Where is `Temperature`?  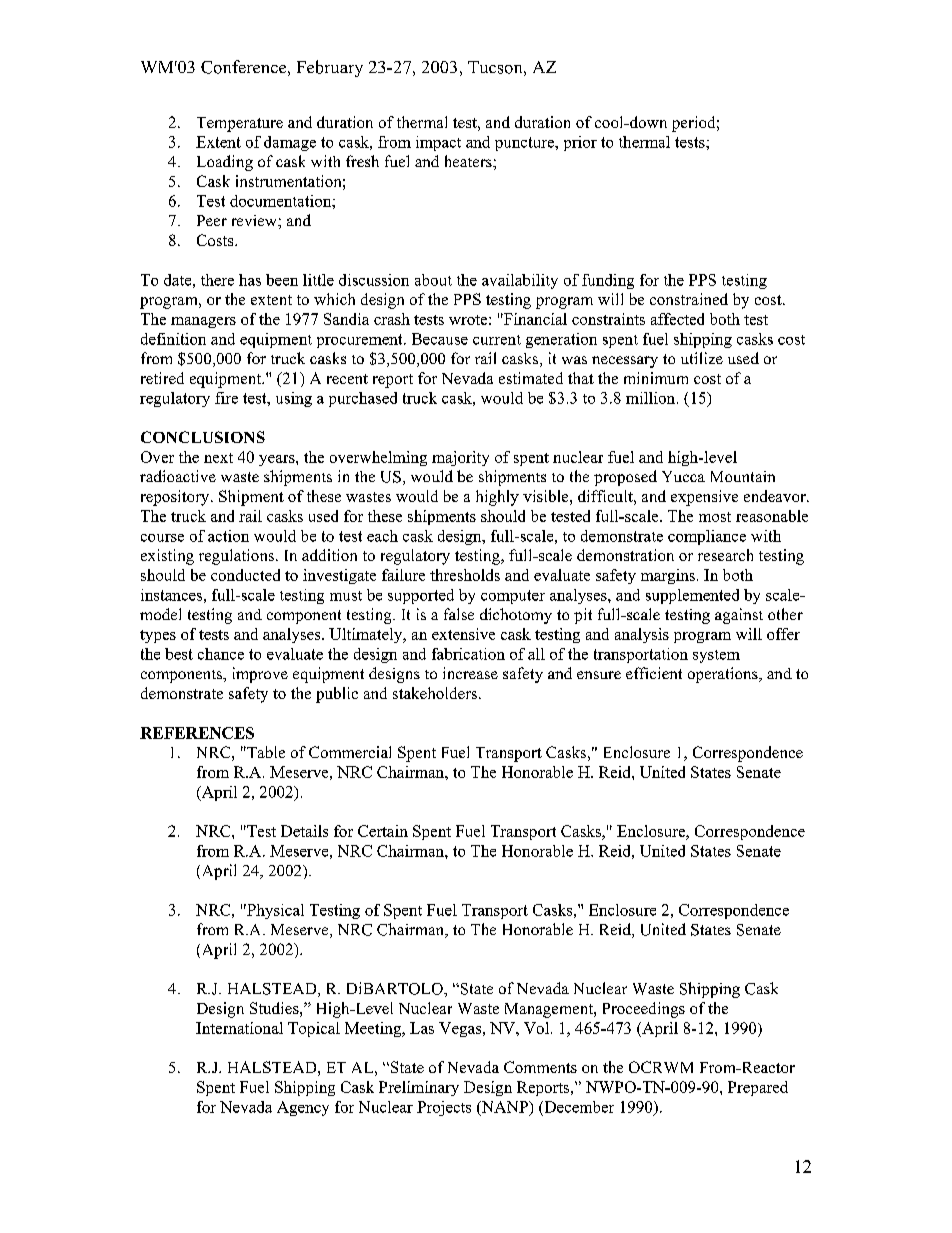 Temperature is located at coordinates (240, 124).
